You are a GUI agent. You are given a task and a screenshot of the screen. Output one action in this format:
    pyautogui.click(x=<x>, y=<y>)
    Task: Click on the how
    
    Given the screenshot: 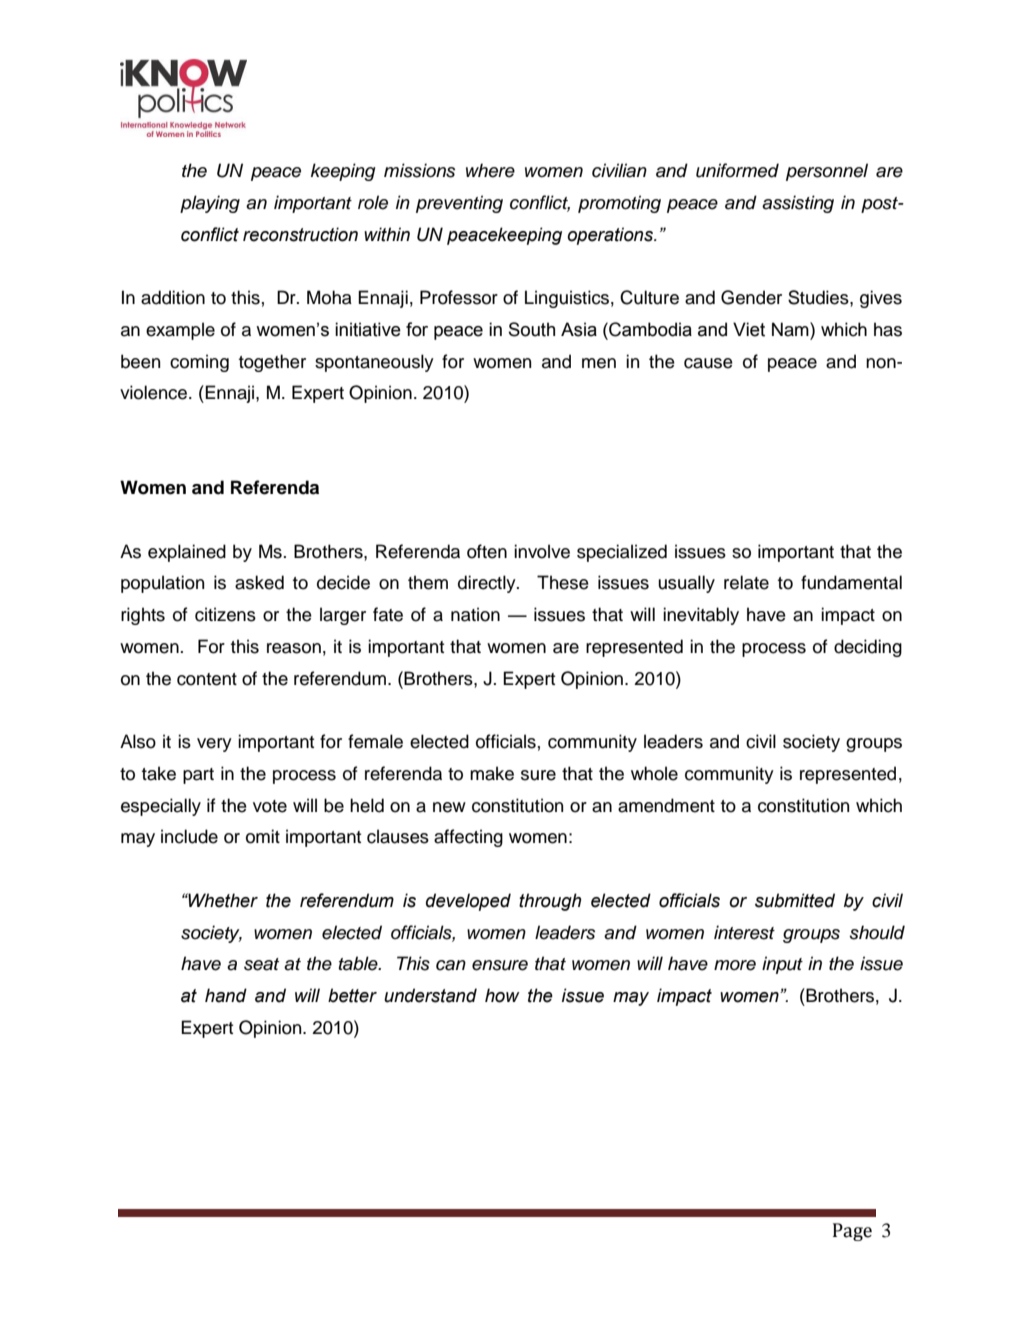 What is the action you would take?
    pyautogui.click(x=502, y=995)
